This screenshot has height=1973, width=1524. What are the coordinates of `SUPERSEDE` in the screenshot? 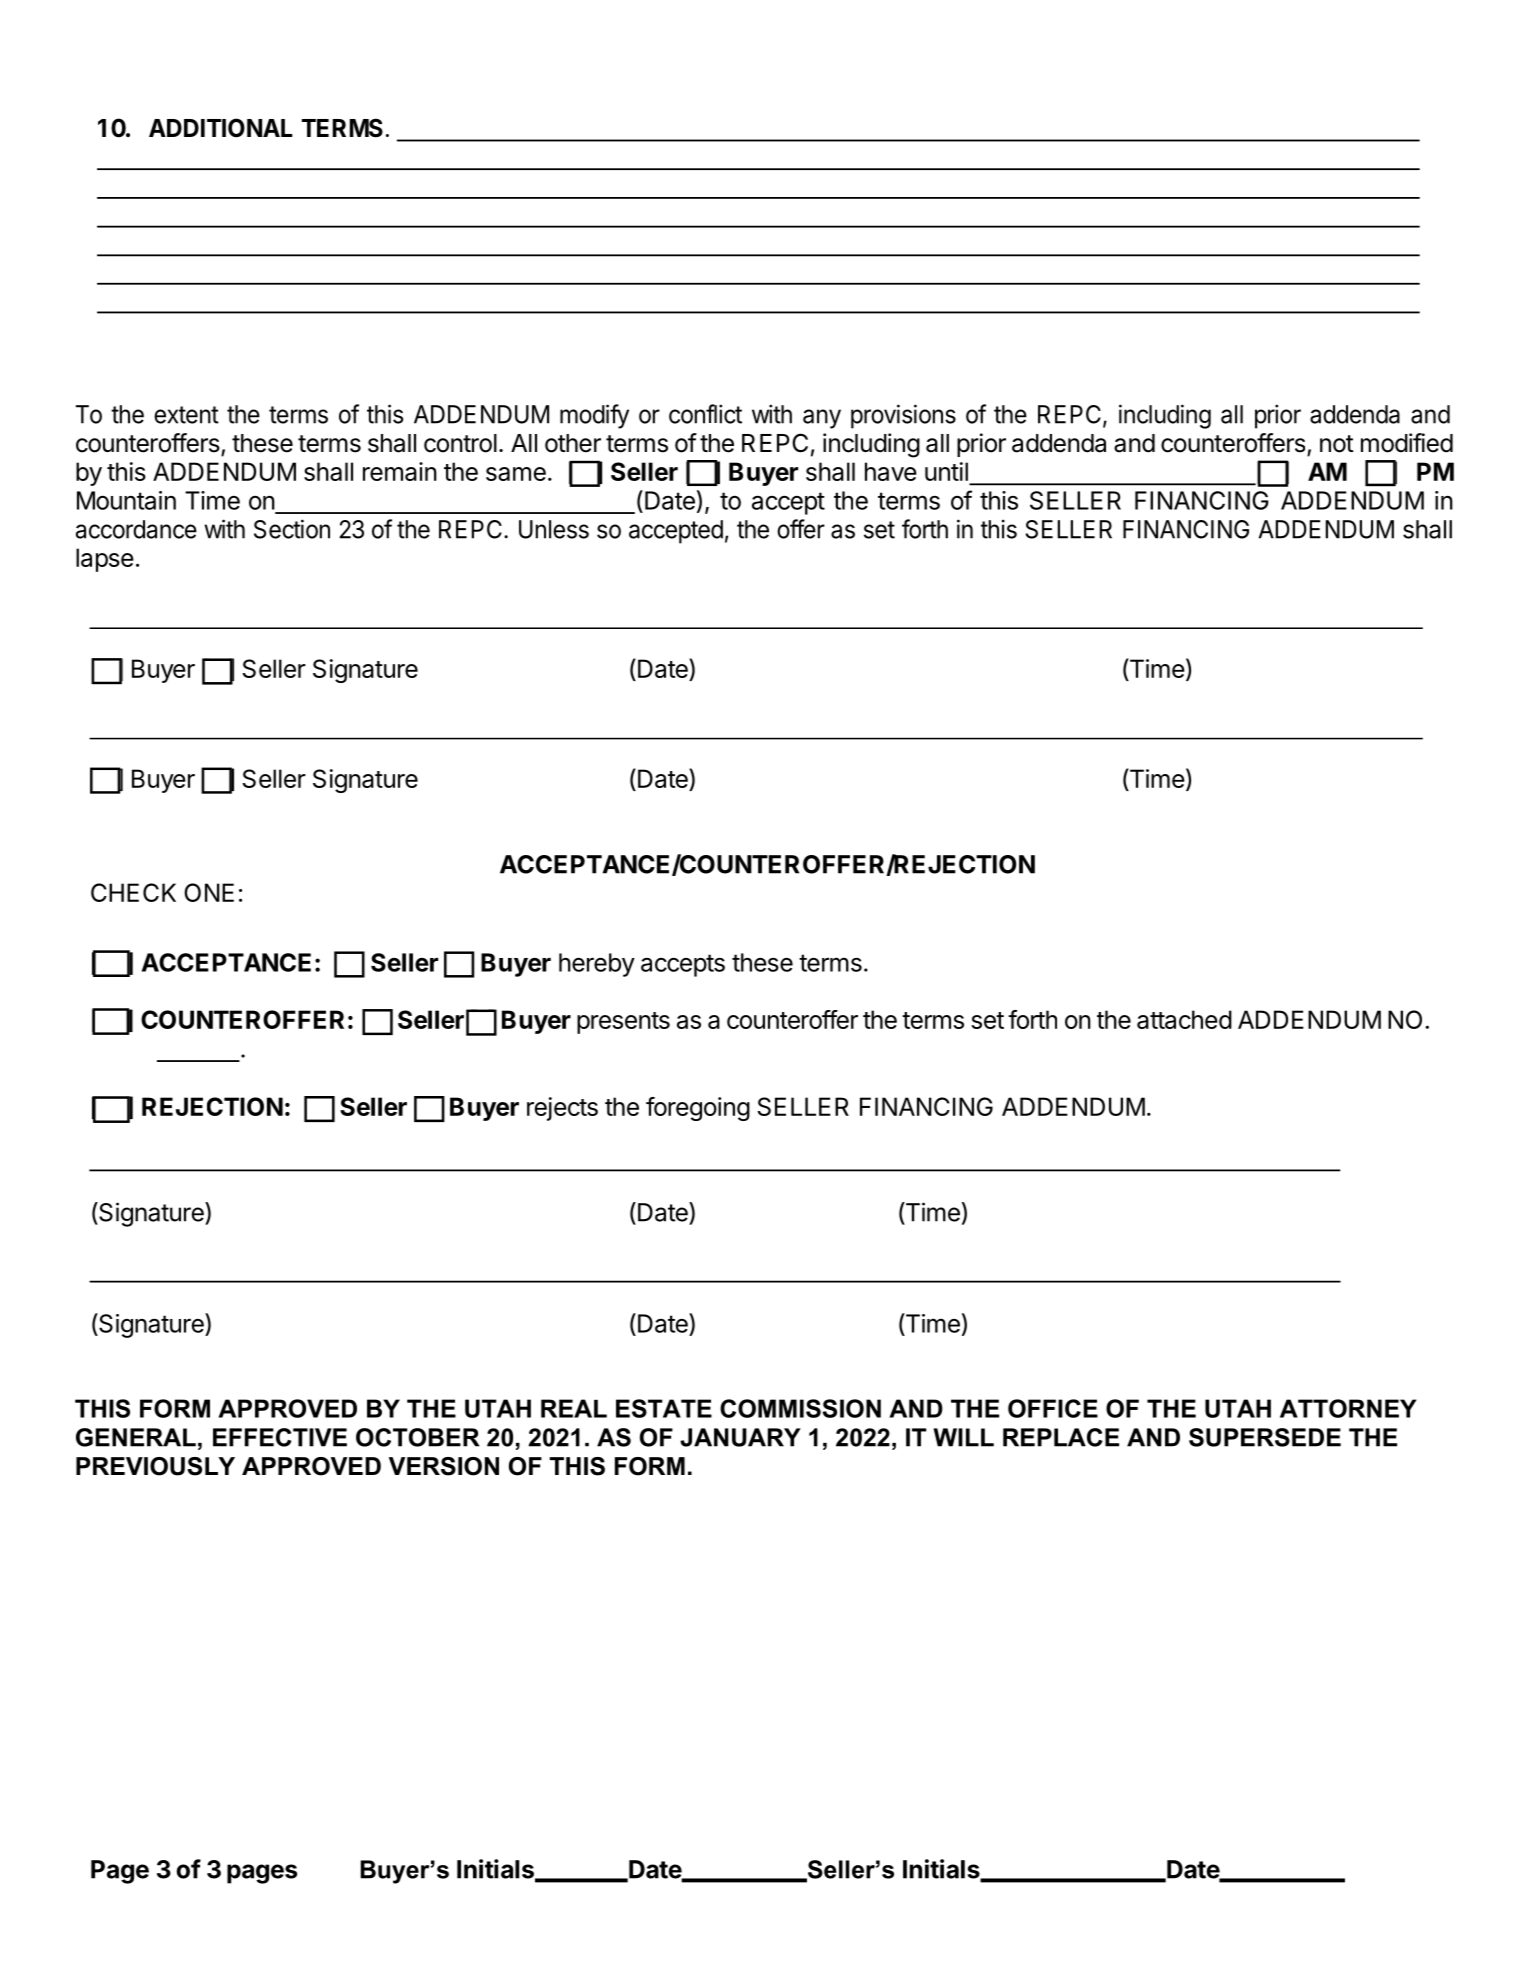 It's located at (1265, 1437).
